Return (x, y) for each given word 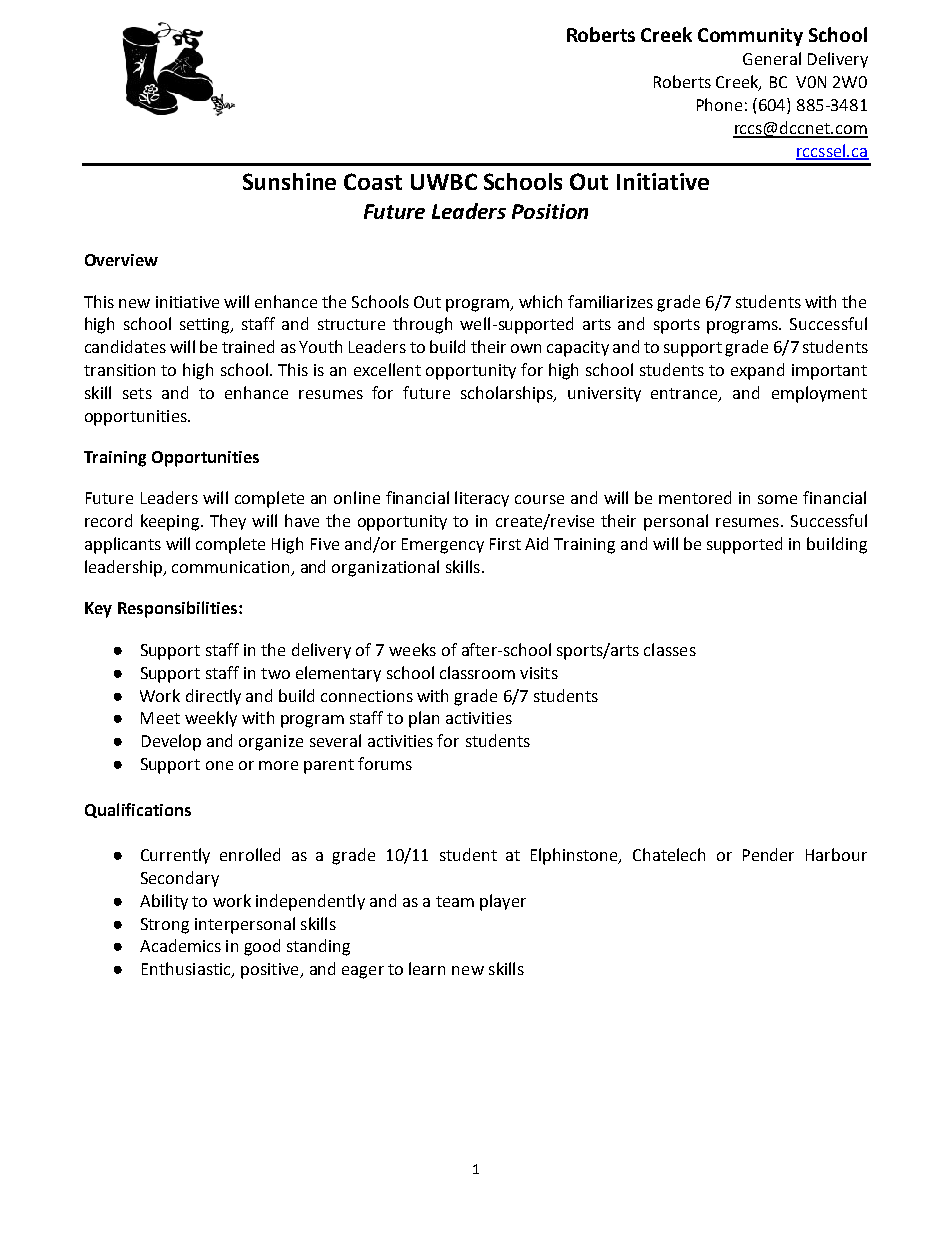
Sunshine (289, 181)
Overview (121, 260)
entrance (685, 394)
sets (137, 393)
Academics (180, 945)
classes (670, 649)
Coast (373, 181)
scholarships (508, 394)
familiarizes (610, 301)
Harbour (836, 854)
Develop (171, 742)
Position (550, 211)
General (772, 58)
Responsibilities (179, 609)
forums (385, 763)
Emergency (443, 546)
